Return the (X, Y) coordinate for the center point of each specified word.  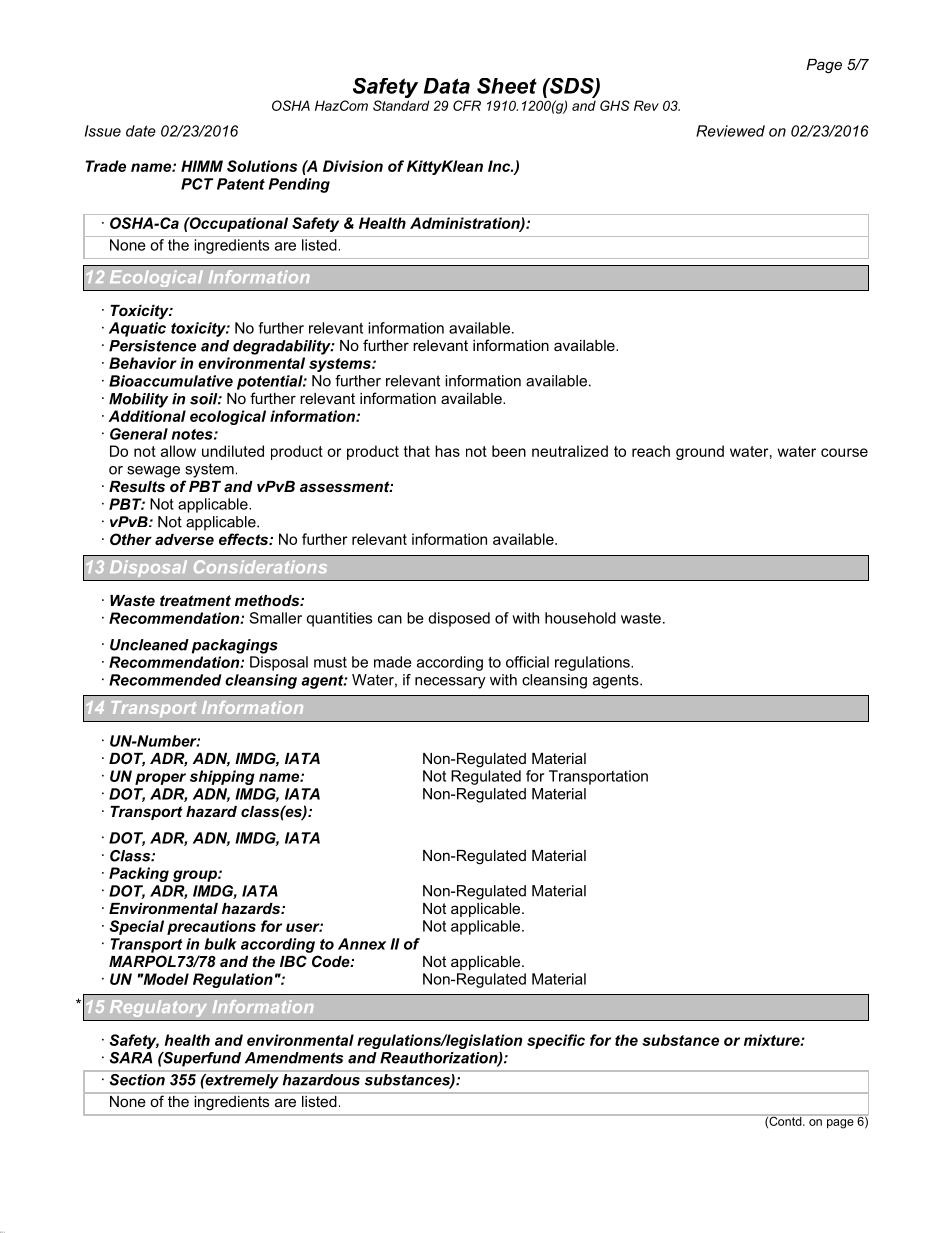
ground (700, 452)
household (580, 618)
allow (178, 451)
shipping (222, 777)
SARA (131, 1058)
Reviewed (730, 131)
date (141, 131)
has (447, 451)
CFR (467, 105)
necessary (450, 683)
